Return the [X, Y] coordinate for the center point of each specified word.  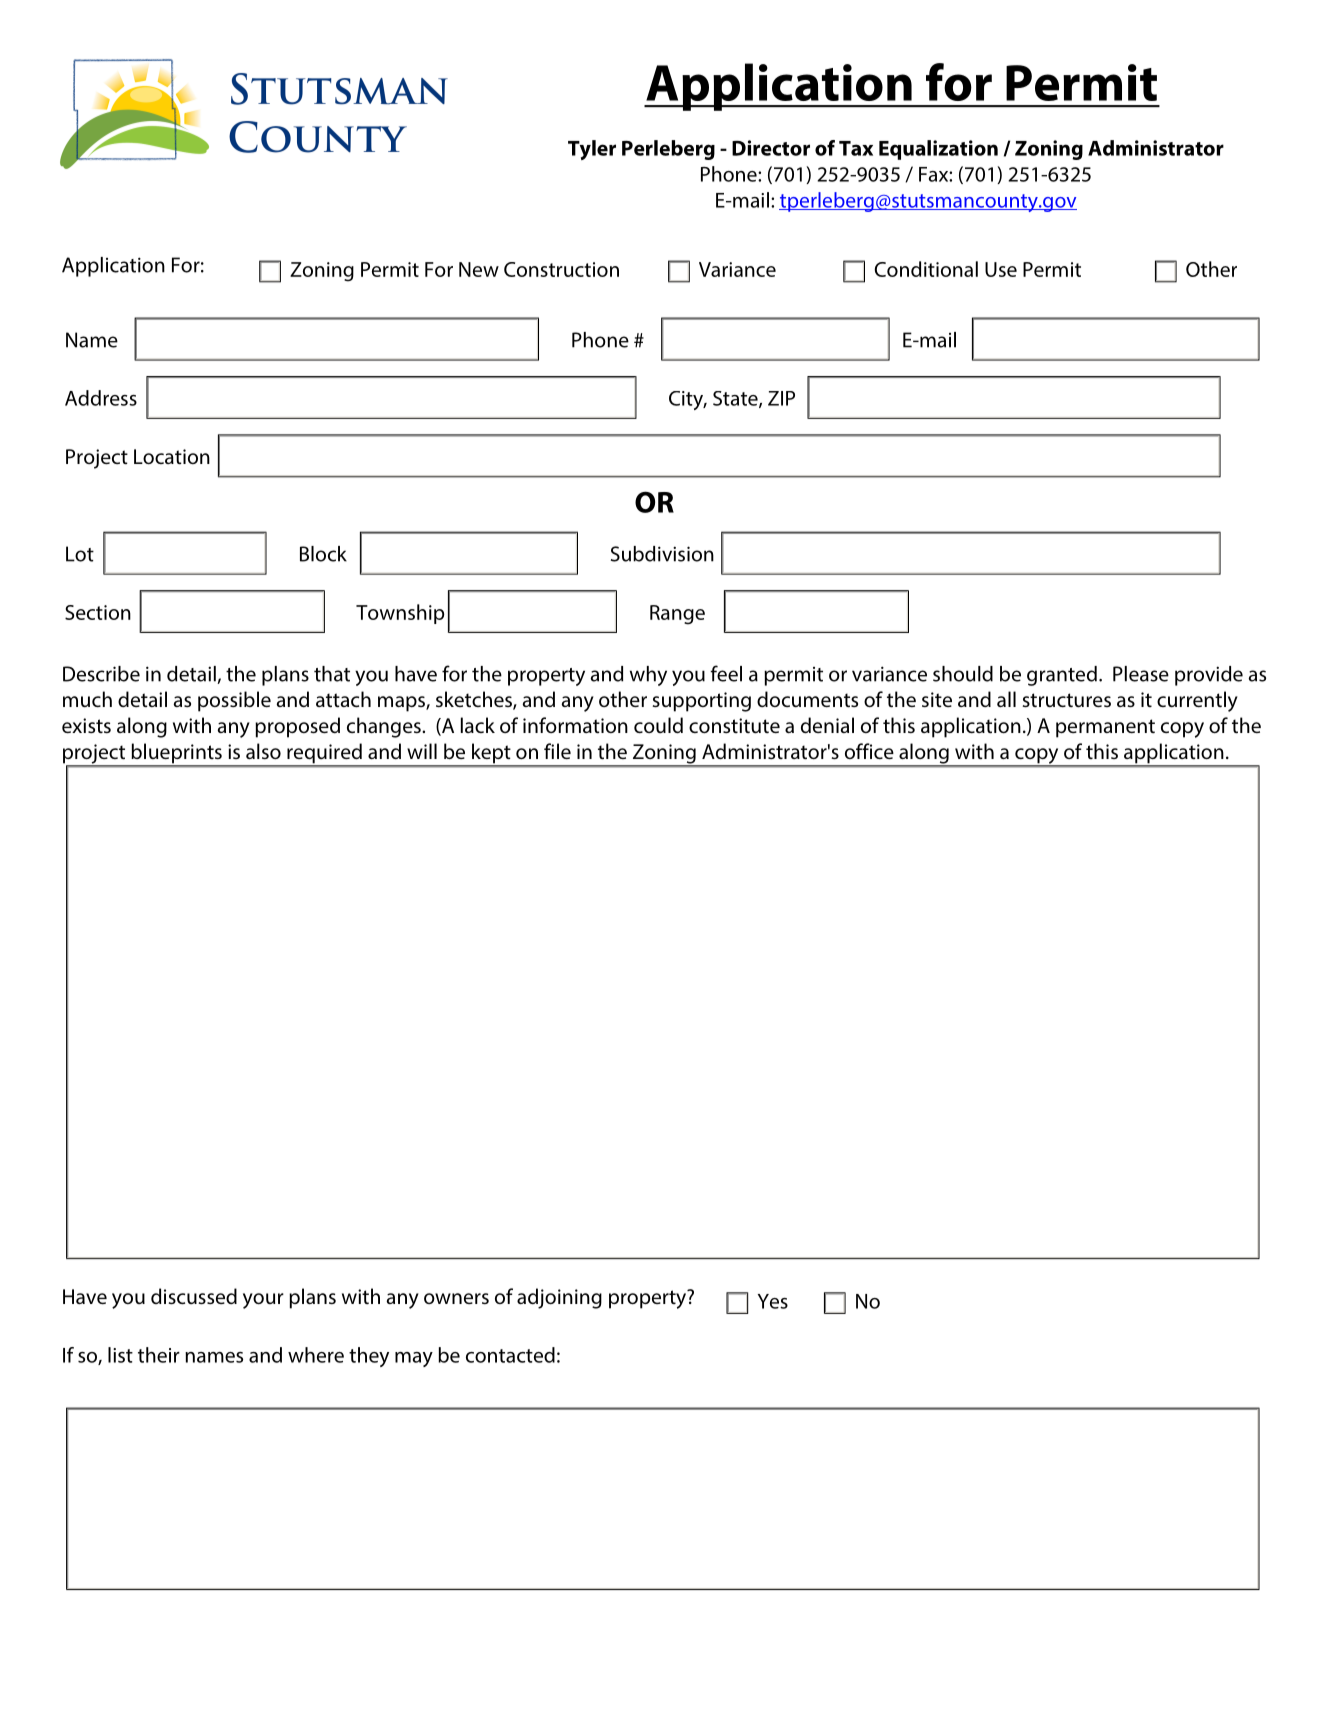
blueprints [176, 754]
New [479, 269]
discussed [194, 1296]
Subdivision [662, 554]
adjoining [559, 1298]
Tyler [592, 150]
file [557, 751]
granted [1062, 676]
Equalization [938, 150]
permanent [1105, 728]
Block [323, 554]
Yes [773, 1301]
